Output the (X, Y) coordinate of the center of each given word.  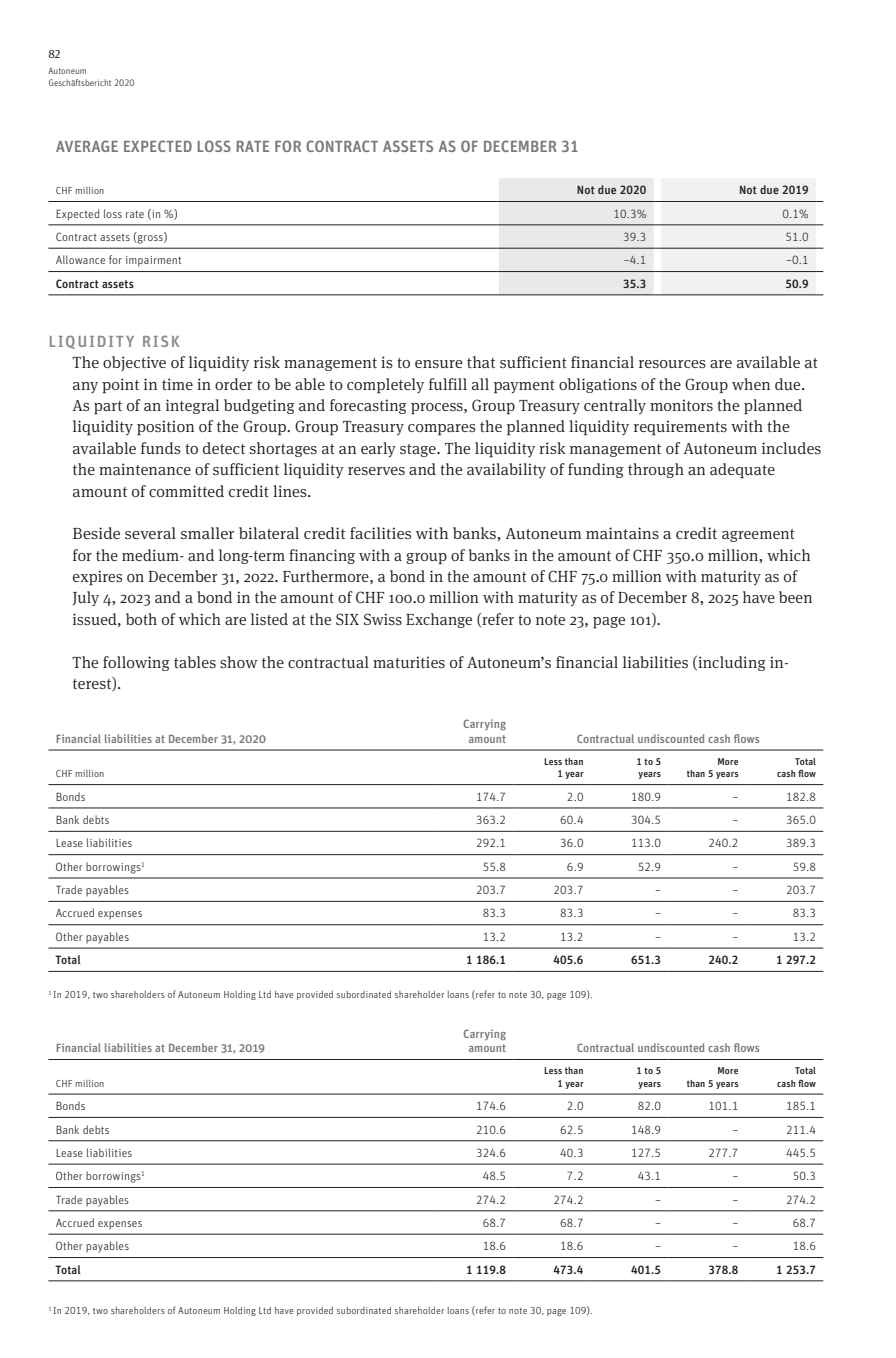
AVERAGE (87, 146)
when (751, 384)
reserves (376, 471)
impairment (153, 261)
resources (672, 364)
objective (134, 363)
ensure (439, 364)
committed (186, 491)
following (136, 663)
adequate (742, 471)
